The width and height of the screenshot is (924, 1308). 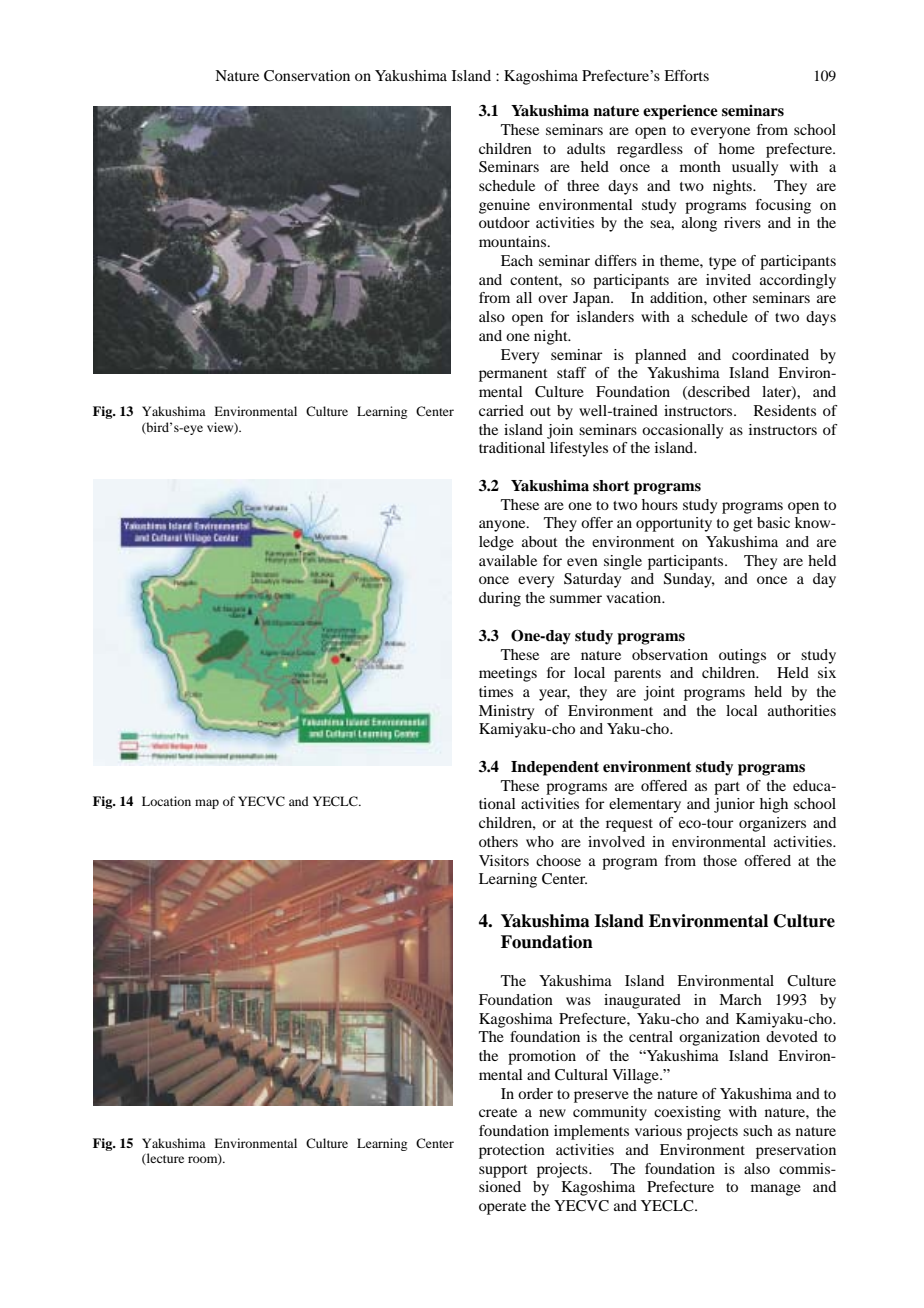 What do you see at coordinates (503, 1171) in the screenshot?
I see `support` at bounding box center [503, 1171].
